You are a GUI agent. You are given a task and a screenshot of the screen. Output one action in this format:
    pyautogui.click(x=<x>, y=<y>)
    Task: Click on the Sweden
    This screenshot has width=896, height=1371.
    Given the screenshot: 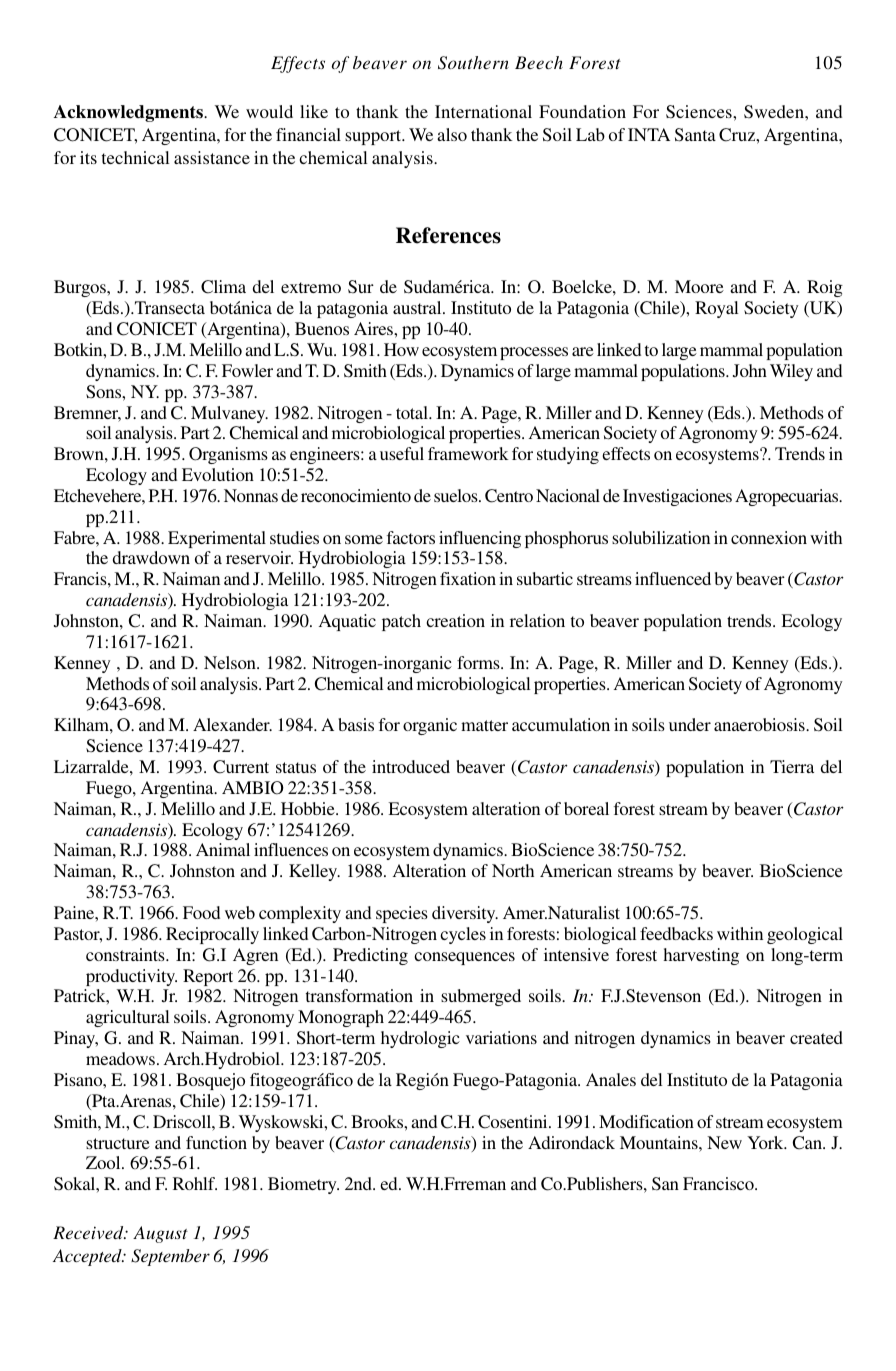 What is the action you would take?
    pyautogui.click(x=775, y=111)
